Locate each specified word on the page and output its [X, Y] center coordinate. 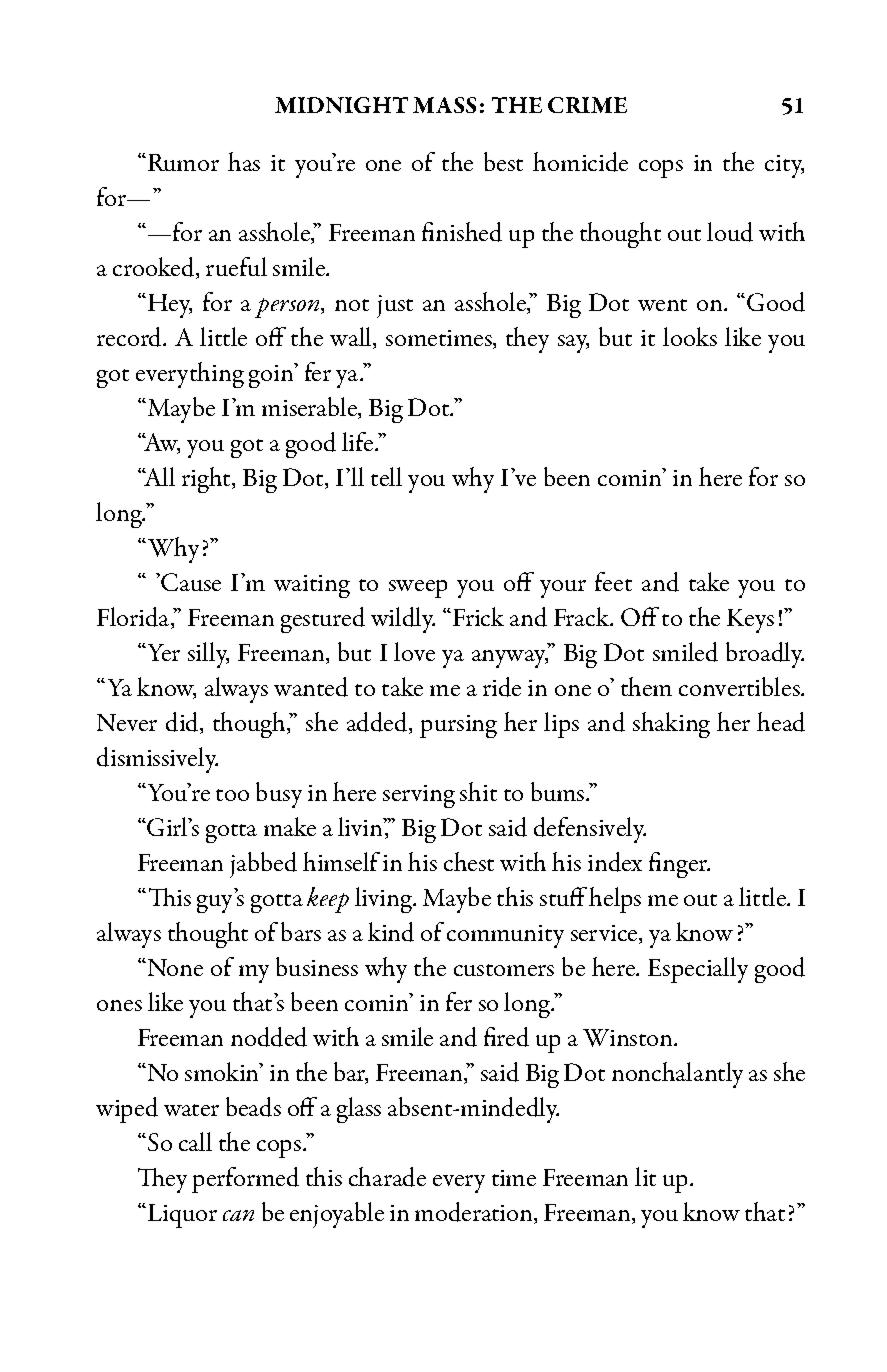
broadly [765, 655]
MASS [444, 105]
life [359, 441]
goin [272, 375]
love [414, 651]
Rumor [183, 162]
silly [208, 655]
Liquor [181, 1216]
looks [690, 336]
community [505, 936]
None [174, 967]
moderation [475, 1213]
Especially [698, 970]
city [784, 166]
